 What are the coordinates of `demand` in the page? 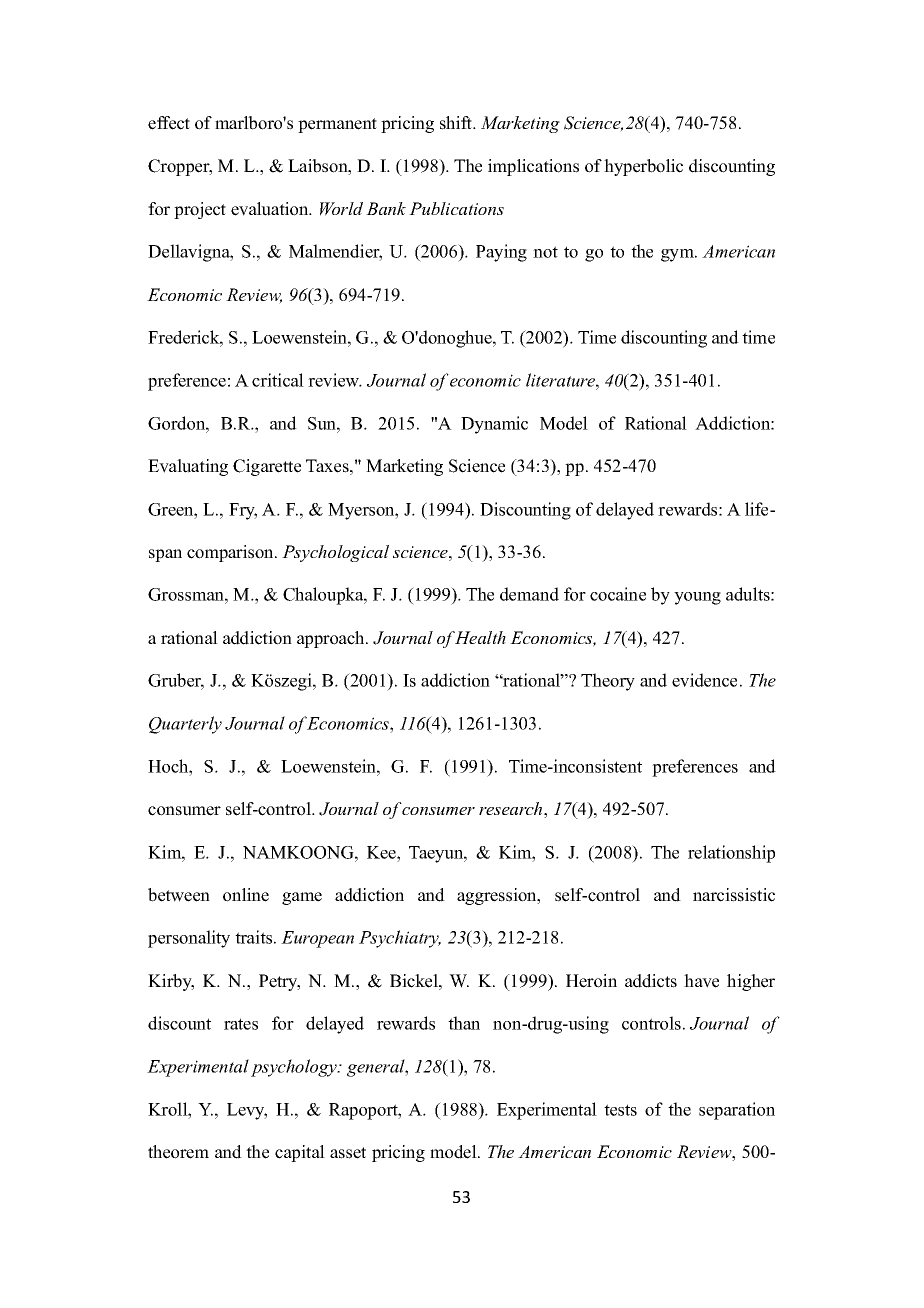 It's located at (529, 594).
